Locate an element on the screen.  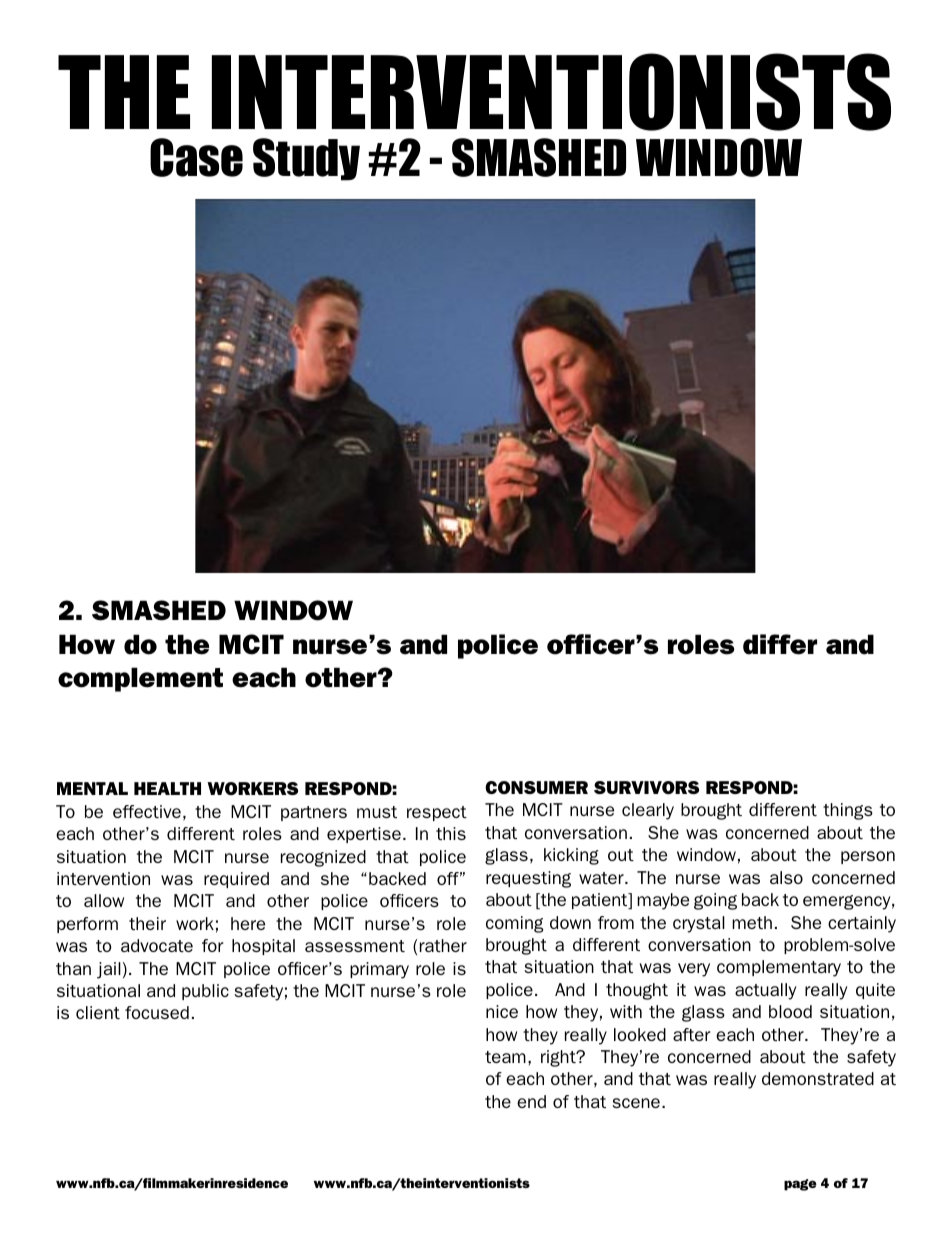
MENTAL is located at coordinates (92, 788).
